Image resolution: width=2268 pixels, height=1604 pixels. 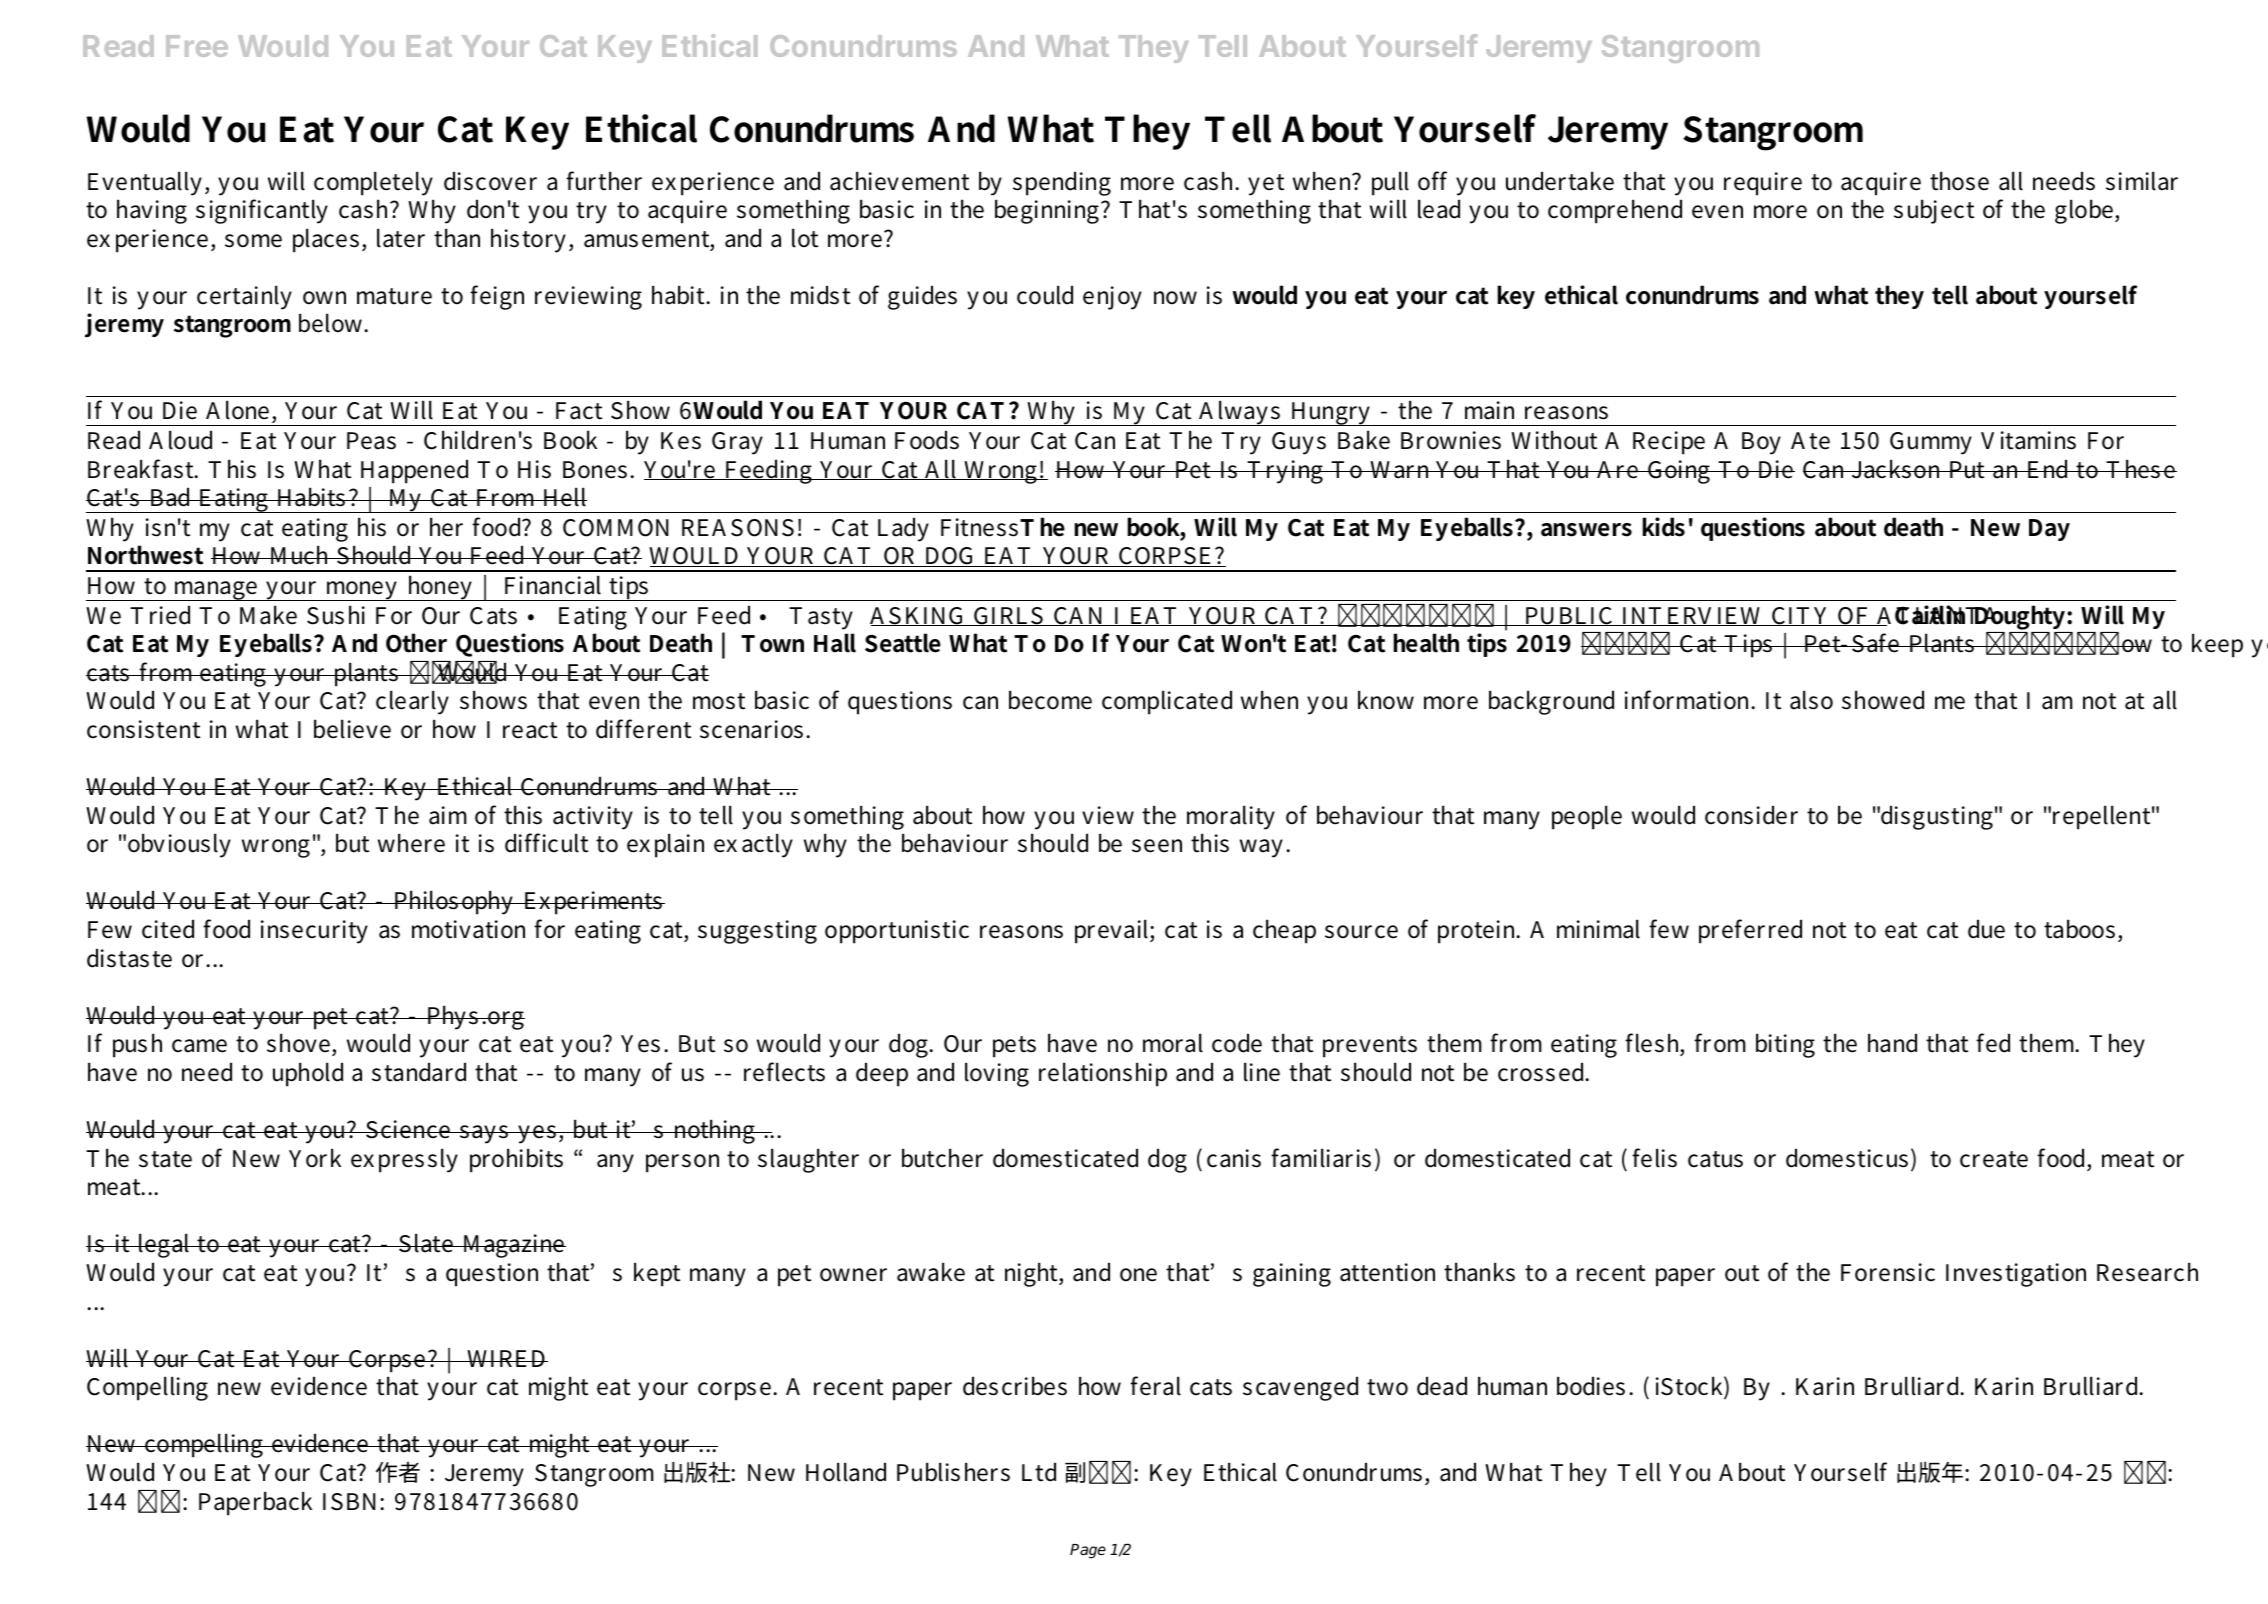 What do you see at coordinates (352, 1502) in the page?
I see `ISBN` at bounding box center [352, 1502].
